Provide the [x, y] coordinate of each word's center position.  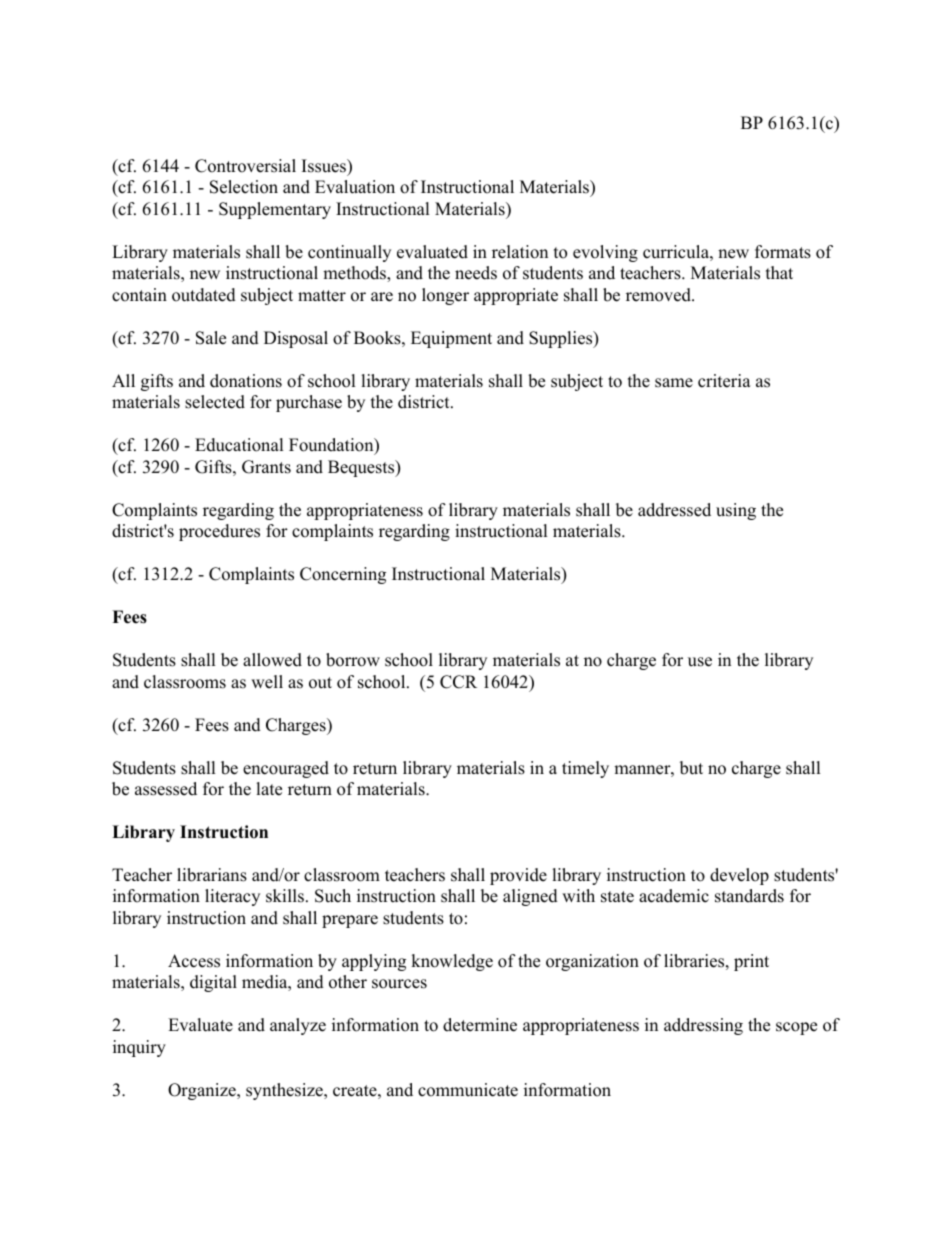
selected [215, 402]
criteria [724, 381]
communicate [468, 1090]
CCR [458, 682]
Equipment [451, 339]
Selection [244, 187]
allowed [272, 660]
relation [520, 252]
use [700, 662]
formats [783, 252]
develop [739, 876]
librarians [212, 875]
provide [518, 876]
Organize [203, 1091]
